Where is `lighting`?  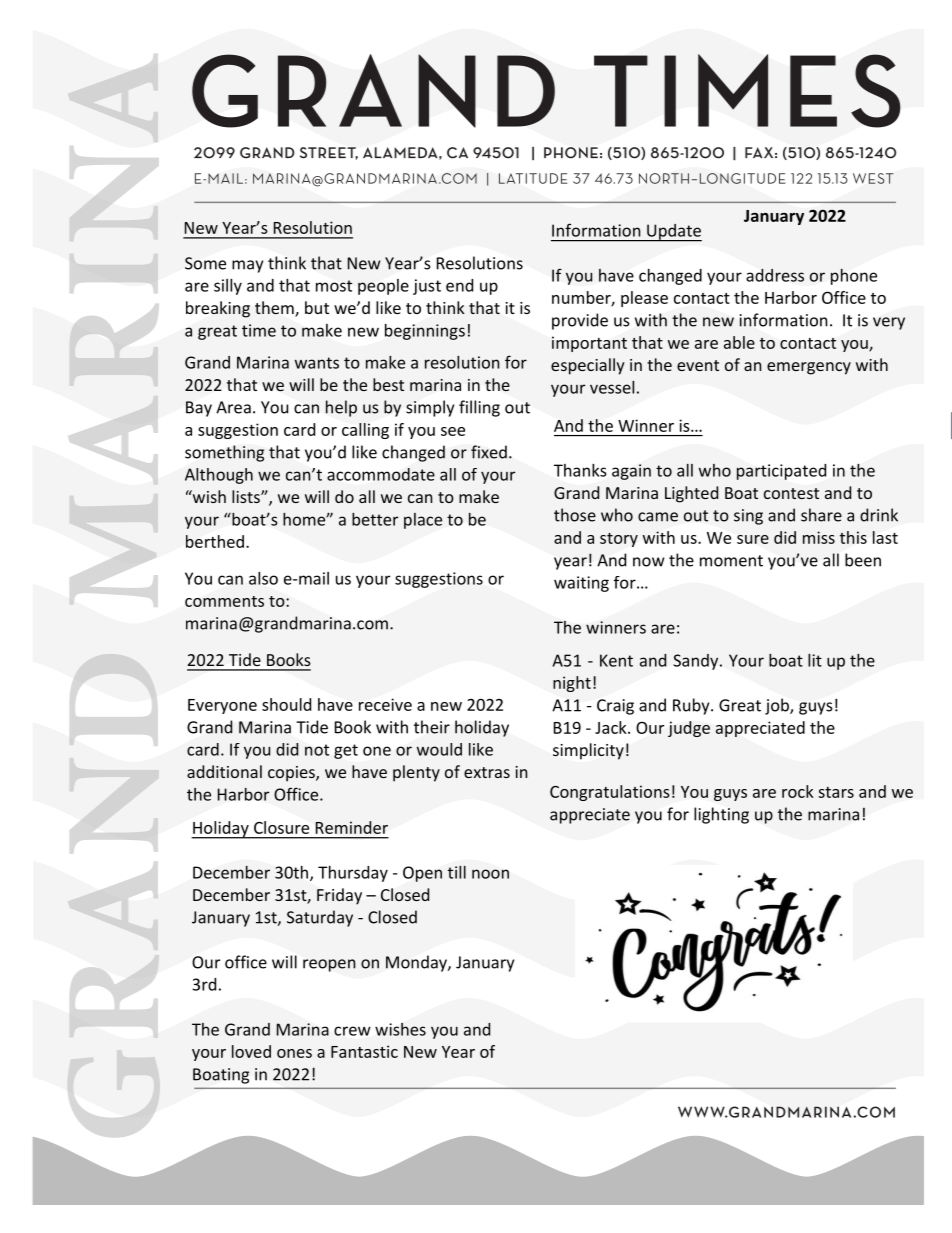
lighting is located at coordinates (721, 815).
